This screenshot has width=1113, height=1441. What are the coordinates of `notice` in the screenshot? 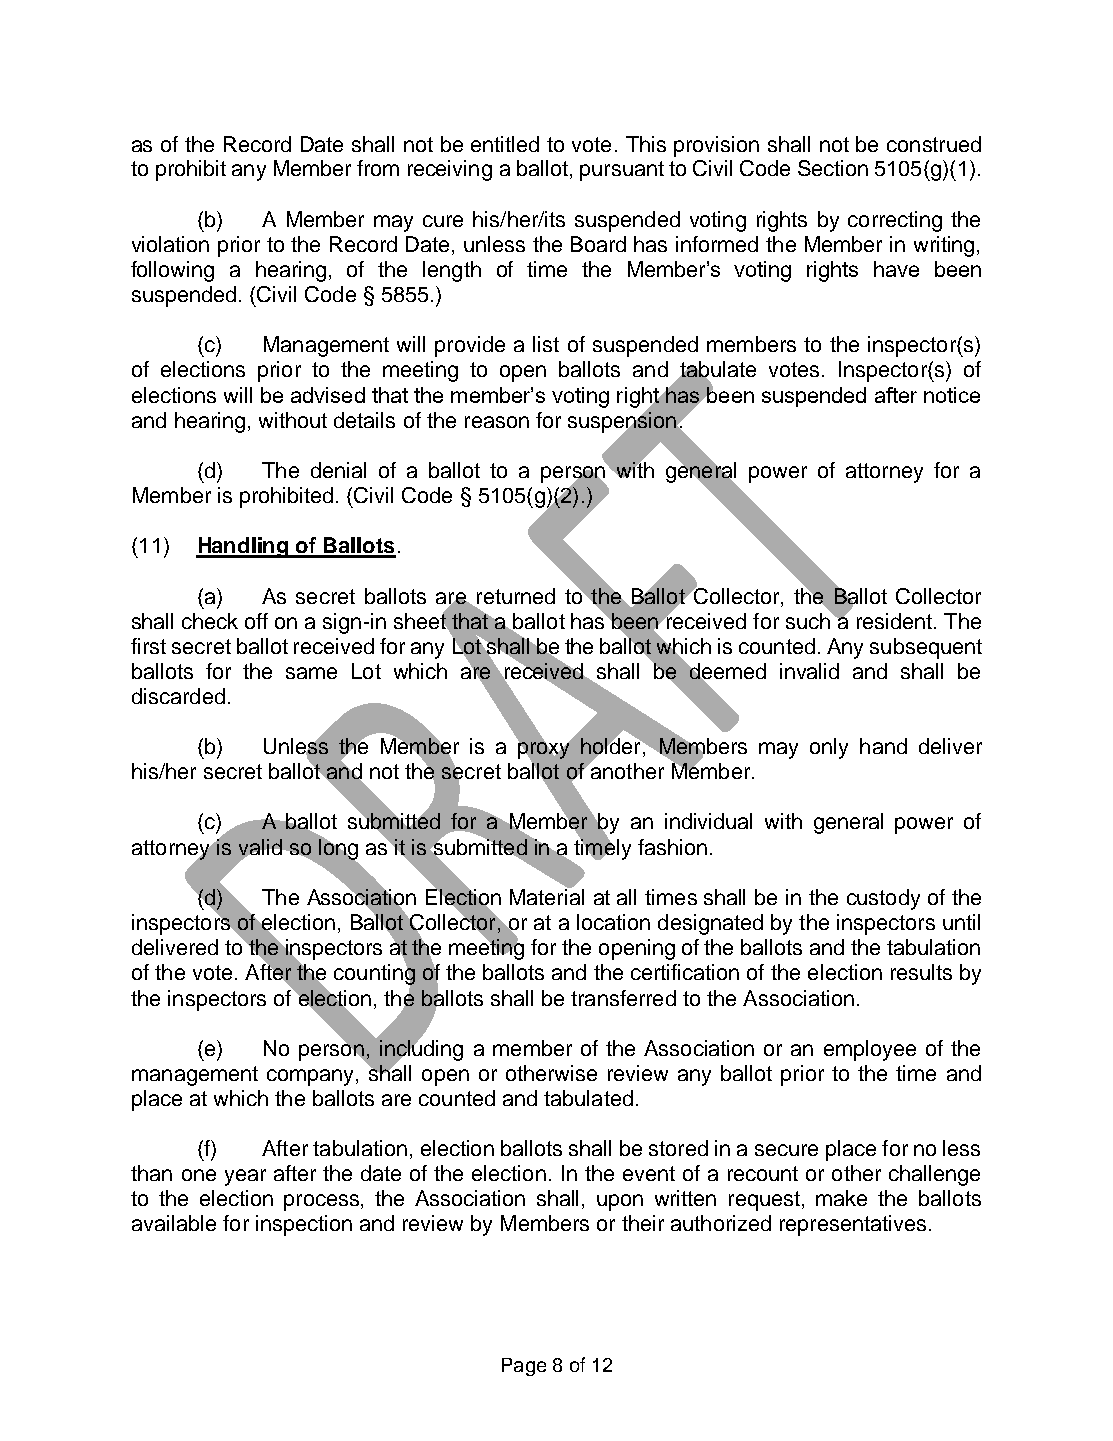 It's located at (952, 395).
